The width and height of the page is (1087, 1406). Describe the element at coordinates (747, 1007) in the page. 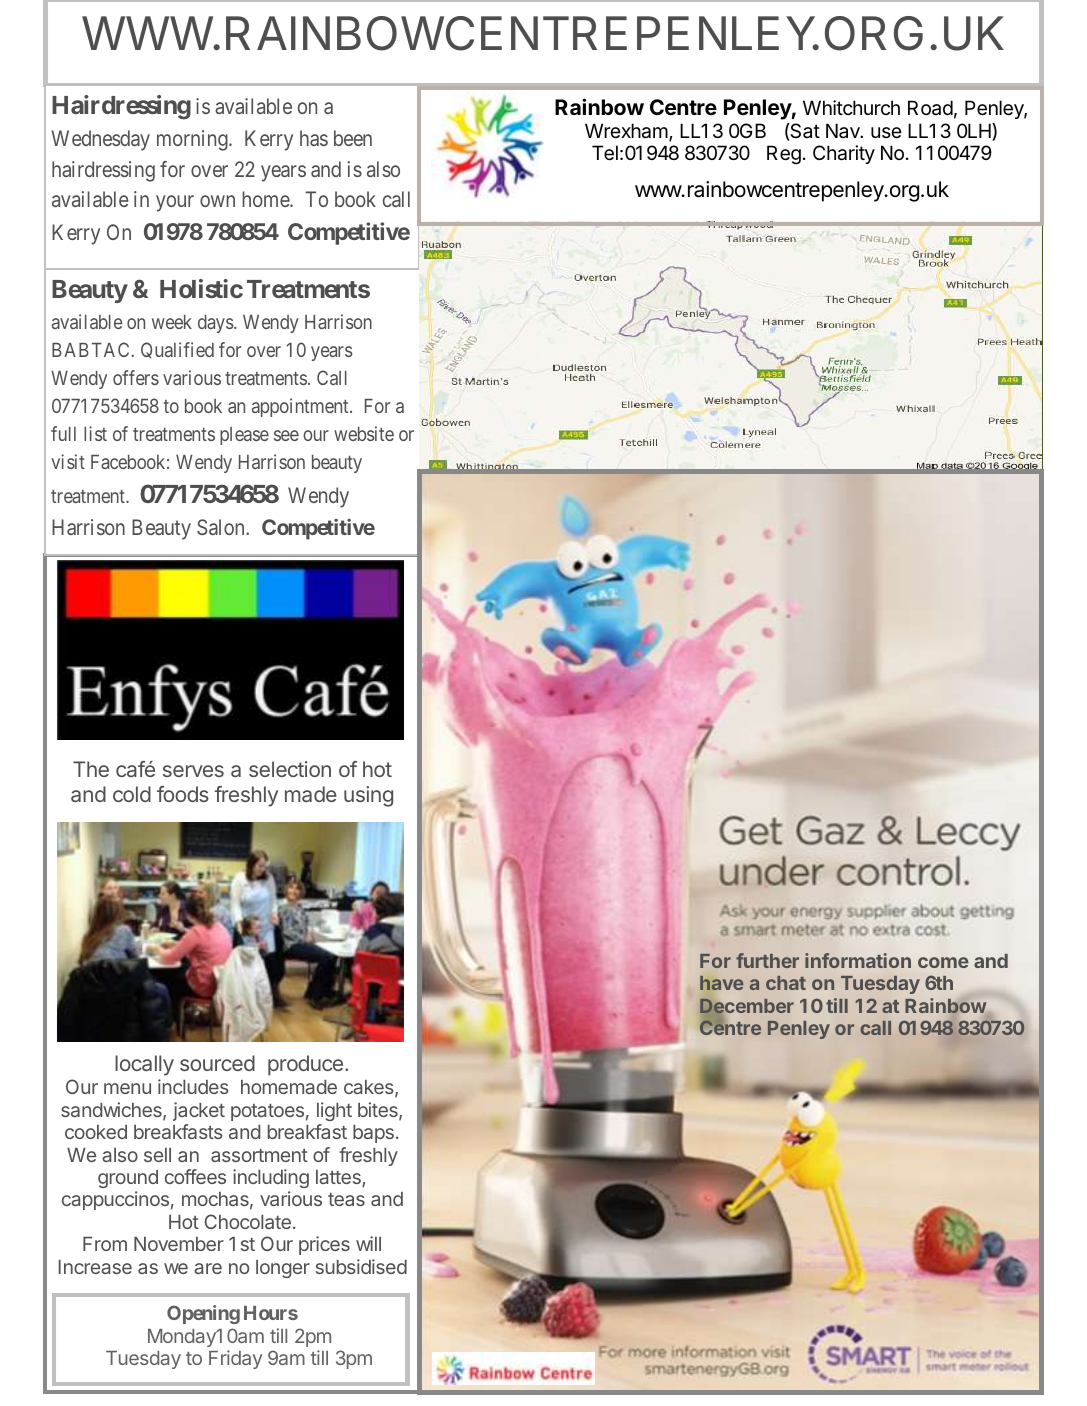

I see `December` at that location.
